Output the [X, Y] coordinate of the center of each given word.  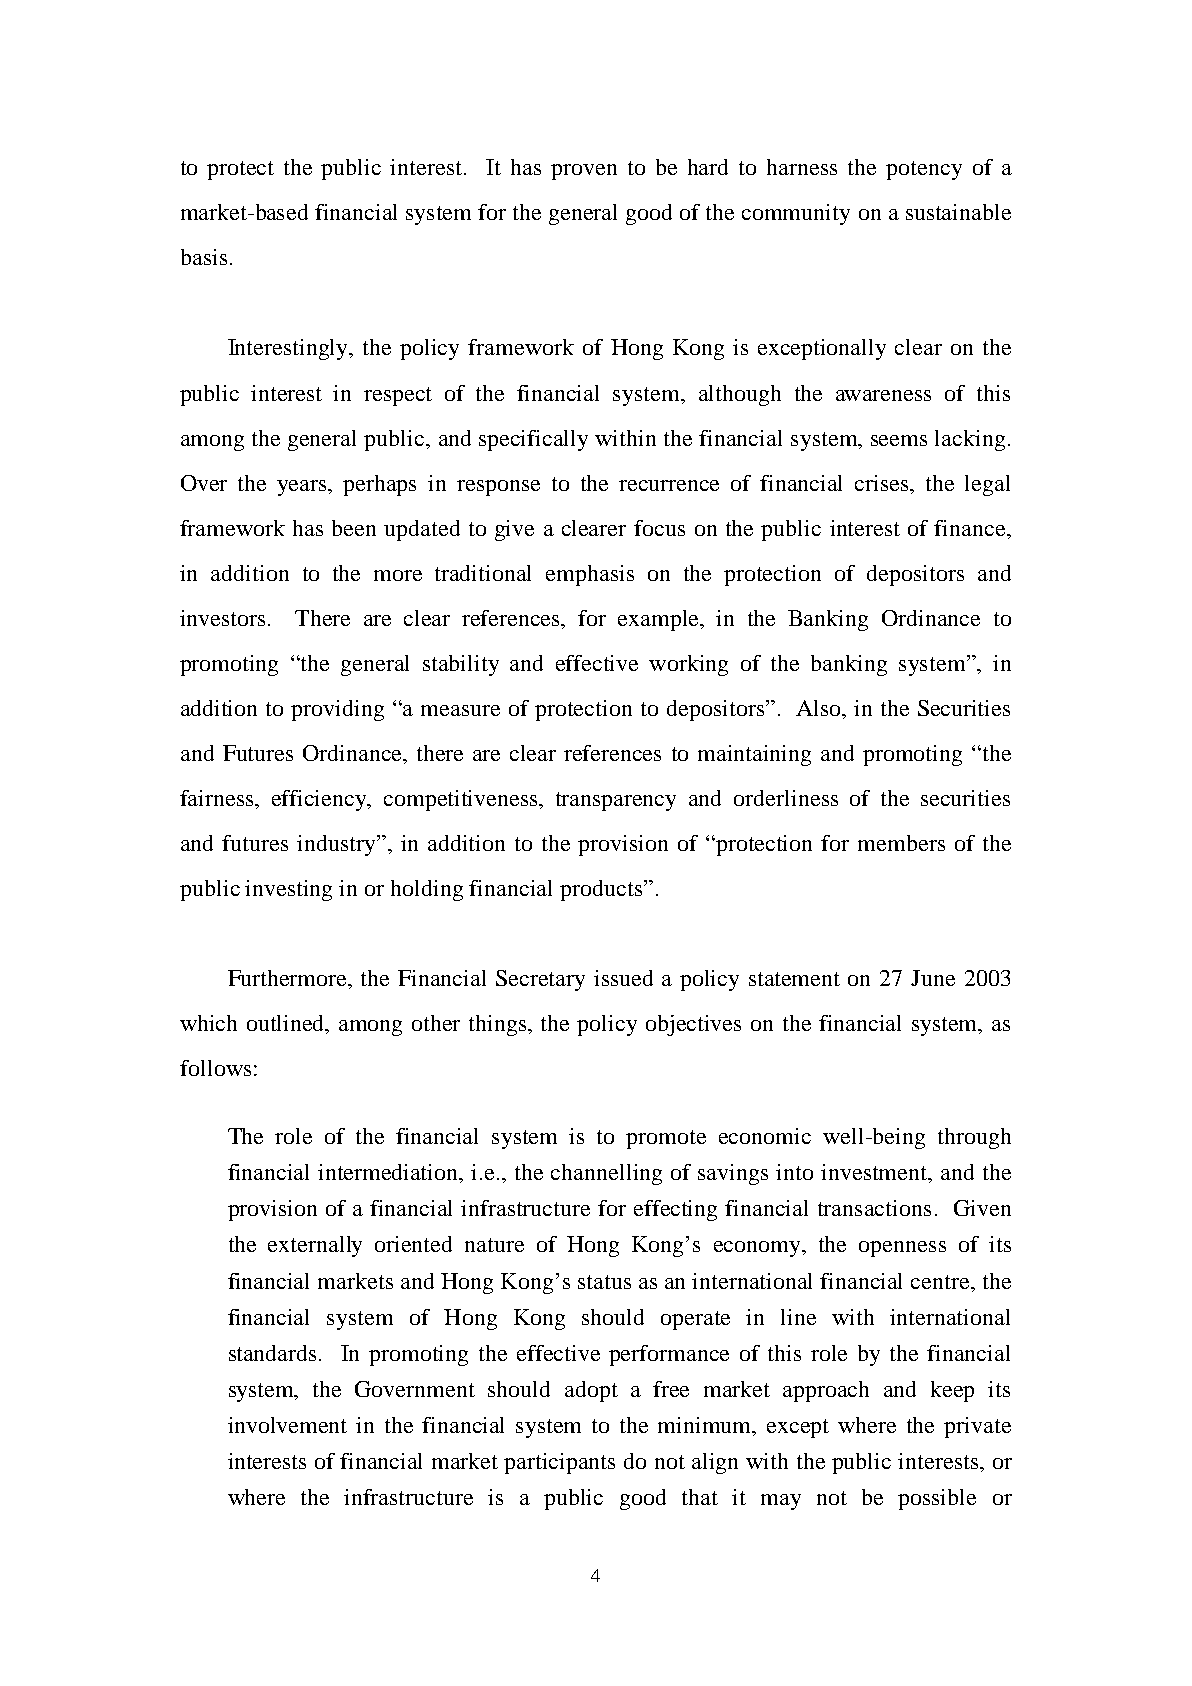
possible [937, 1499]
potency [924, 170]
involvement [287, 1425]
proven [584, 172]
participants [559, 1463]
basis [204, 257]
